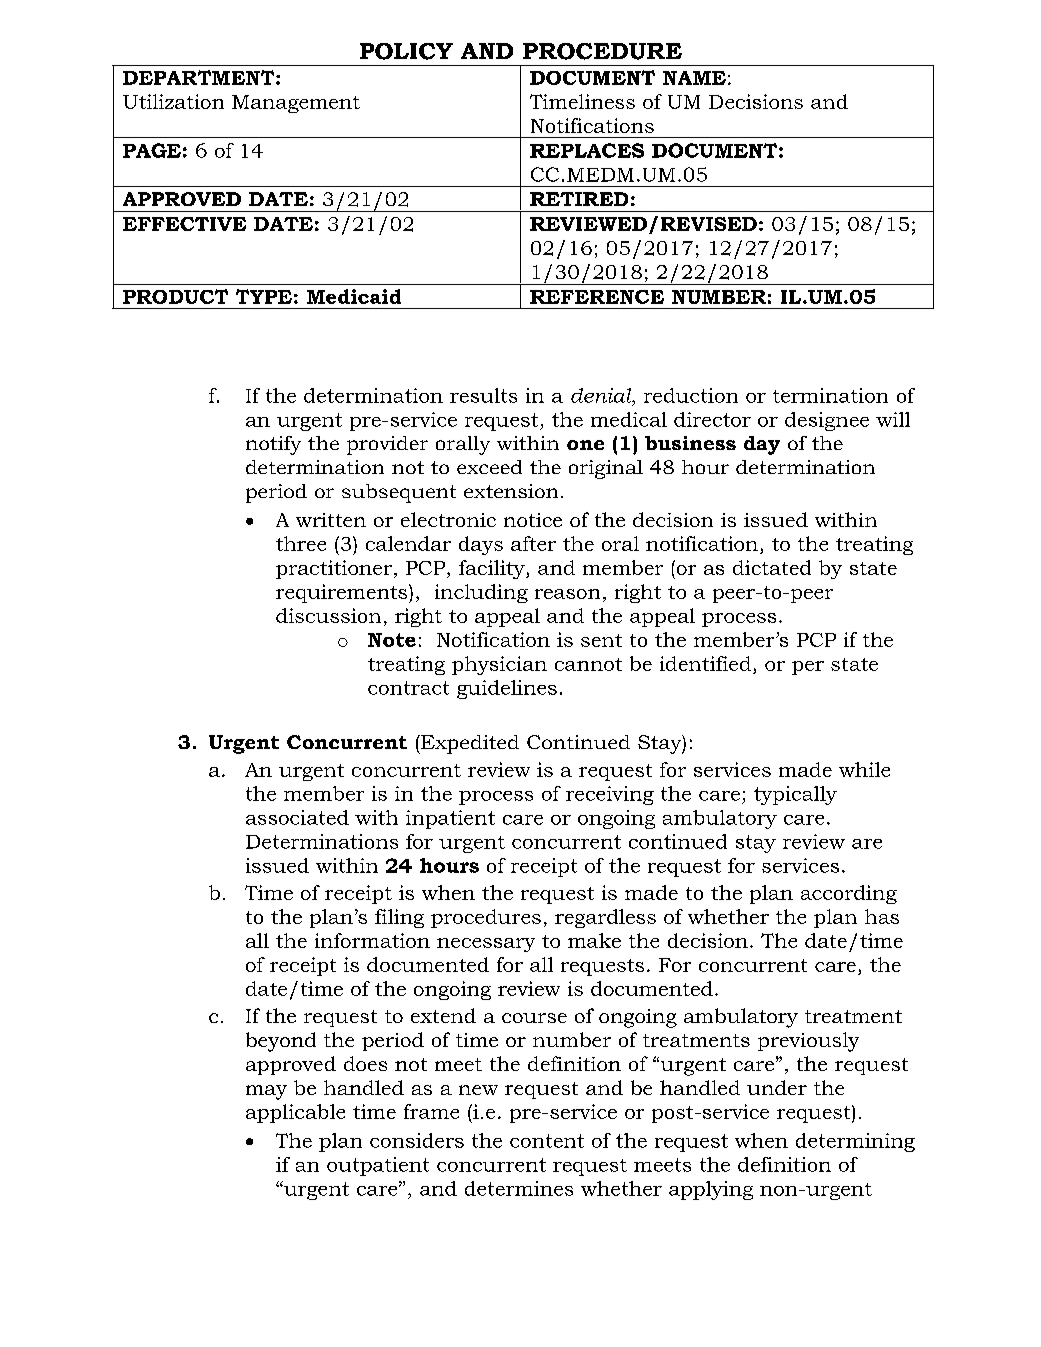  What do you see at coordinates (772, 567) in the screenshot?
I see `dictated` at bounding box center [772, 567].
